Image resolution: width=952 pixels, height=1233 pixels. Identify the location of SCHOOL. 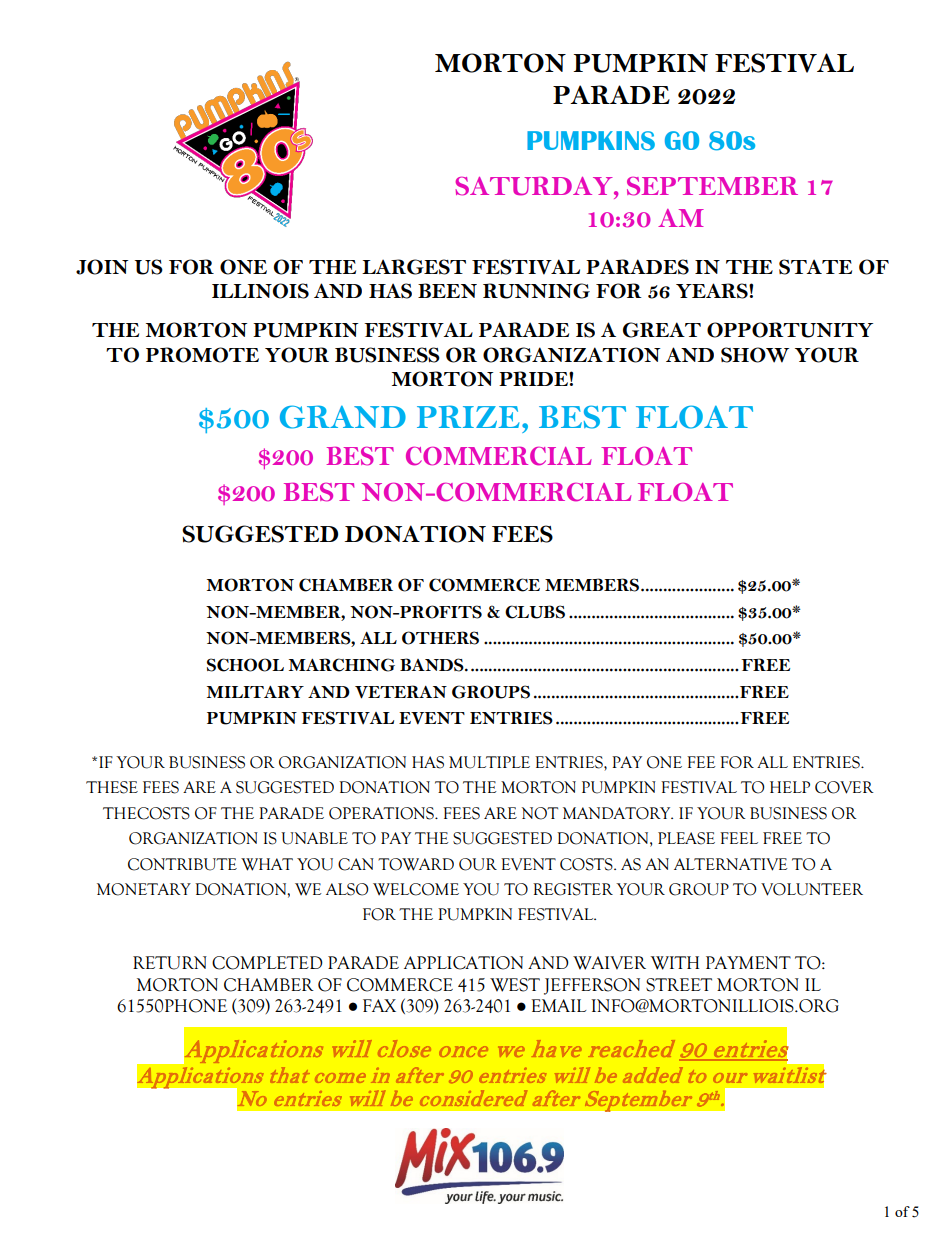
(245, 665).
